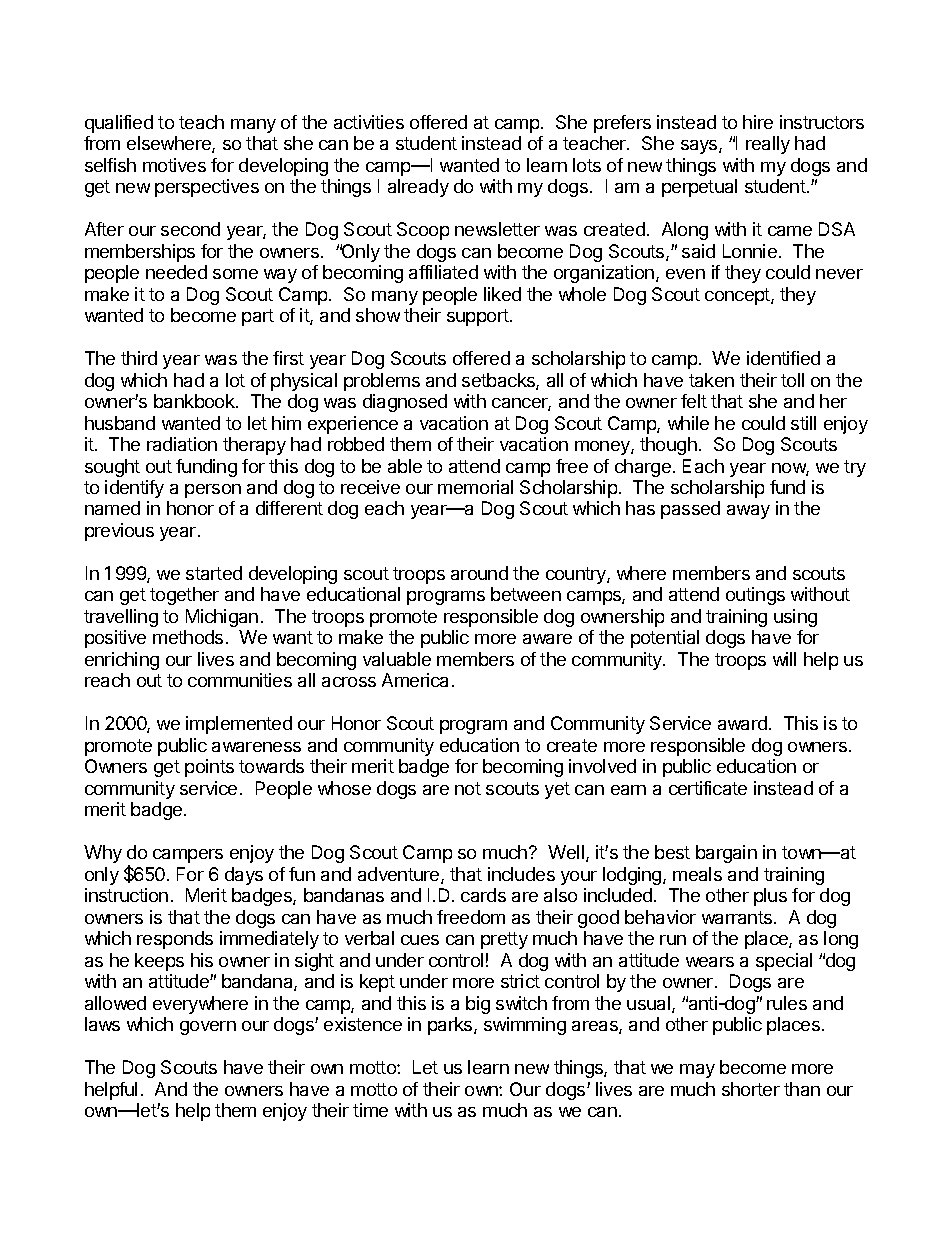  I want to click on diagnosed, so click(405, 403).
